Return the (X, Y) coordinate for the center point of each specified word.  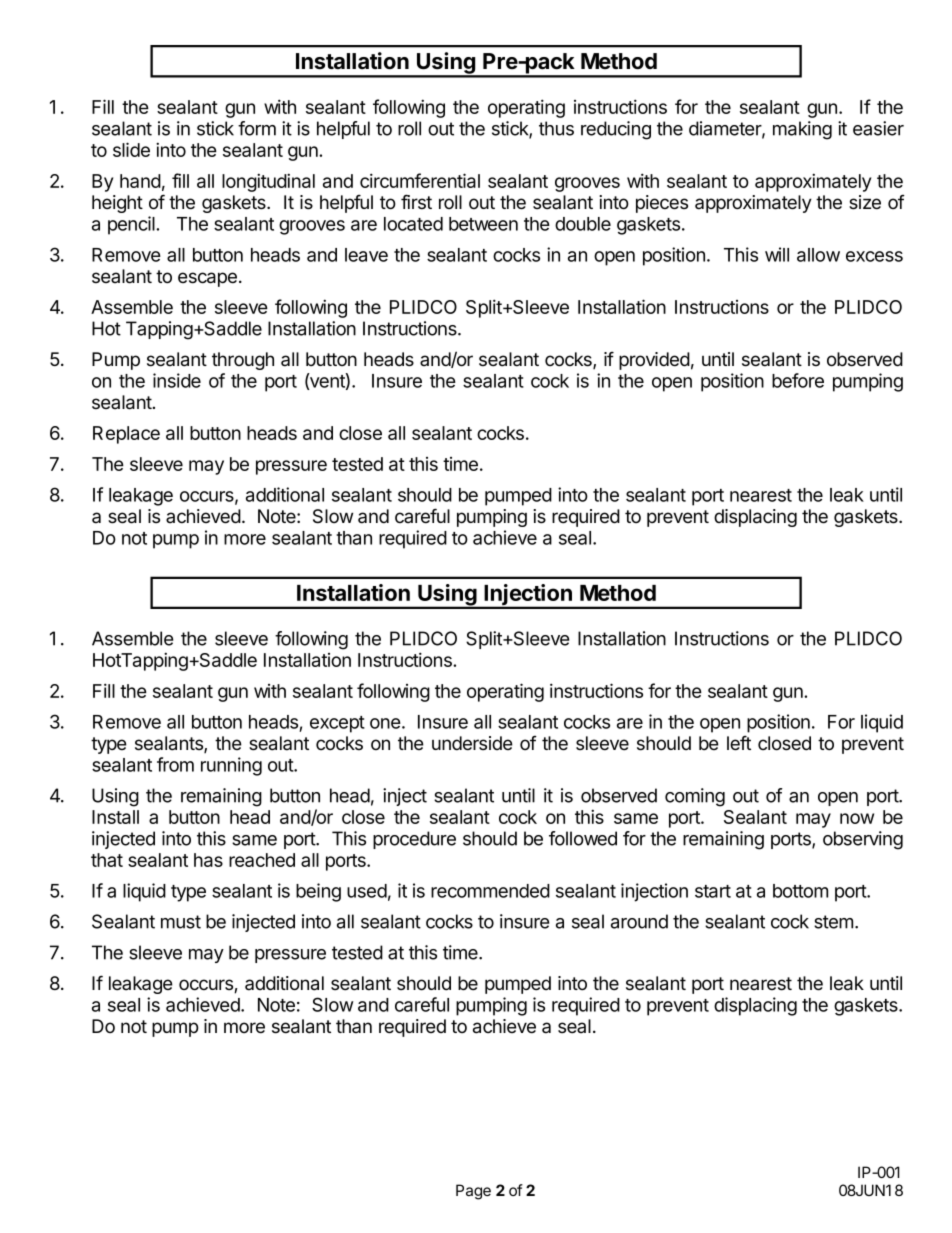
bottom (800, 891)
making (802, 130)
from (175, 764)
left (739, 743)
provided (654, 361)
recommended (490, 891)
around (639, 921)
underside (472, 743)
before (798, 380)
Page (473, 1192)
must (181, 922)
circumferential (420, 180)
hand (140, 181)
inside (177, 380)
